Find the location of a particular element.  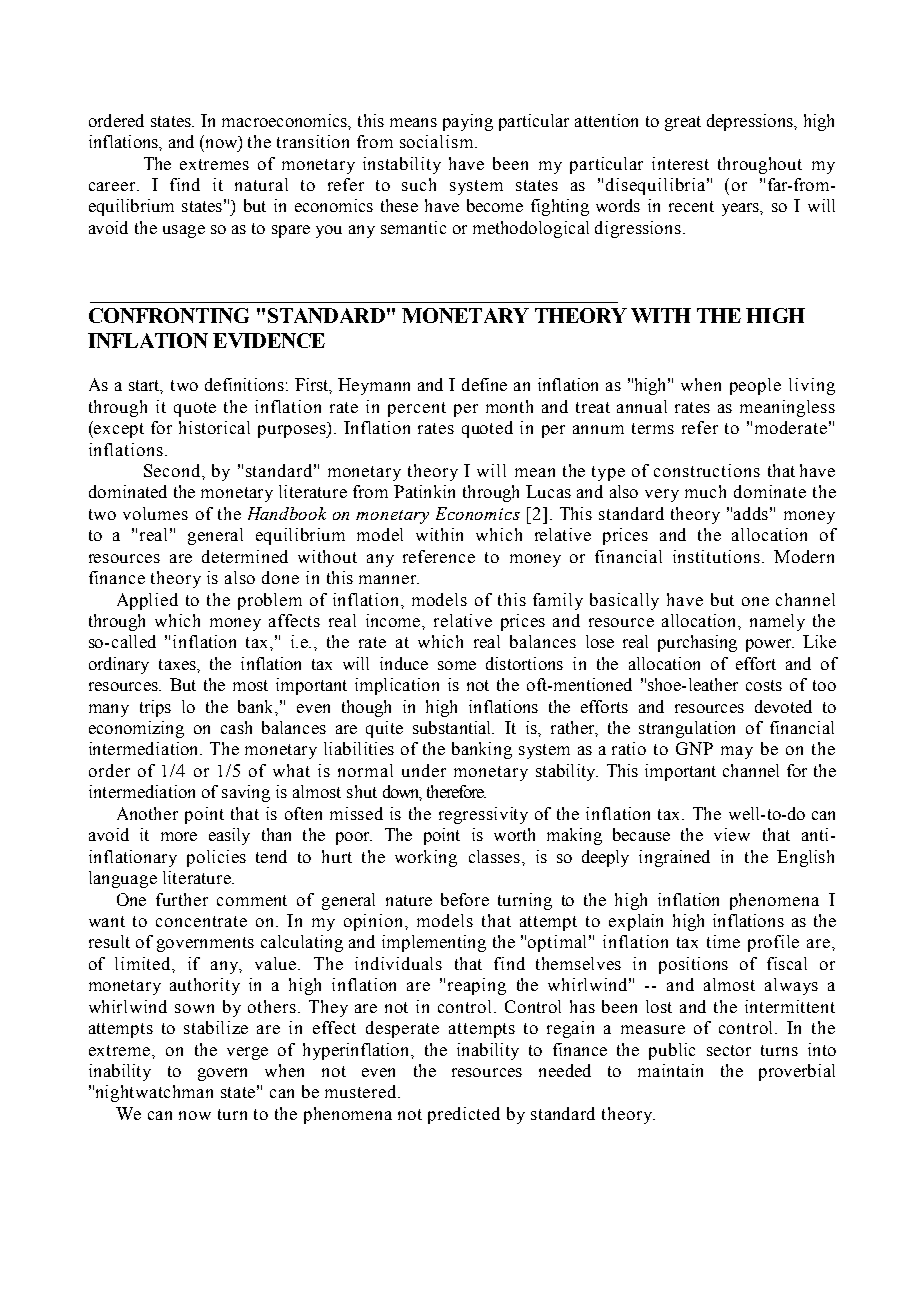

natural is located at coordinates (261, 184).
